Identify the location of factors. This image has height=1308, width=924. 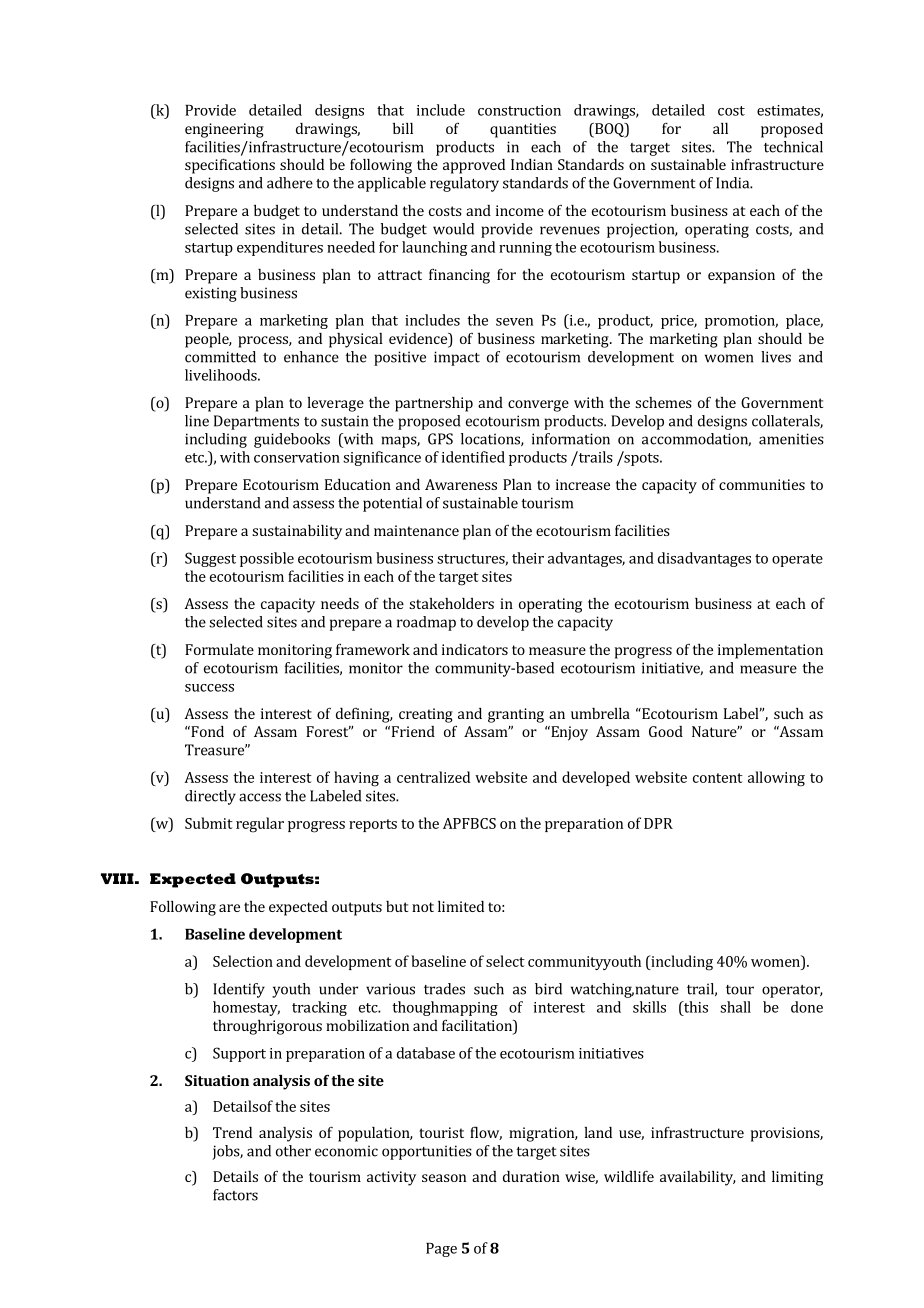
(235, 1195).
